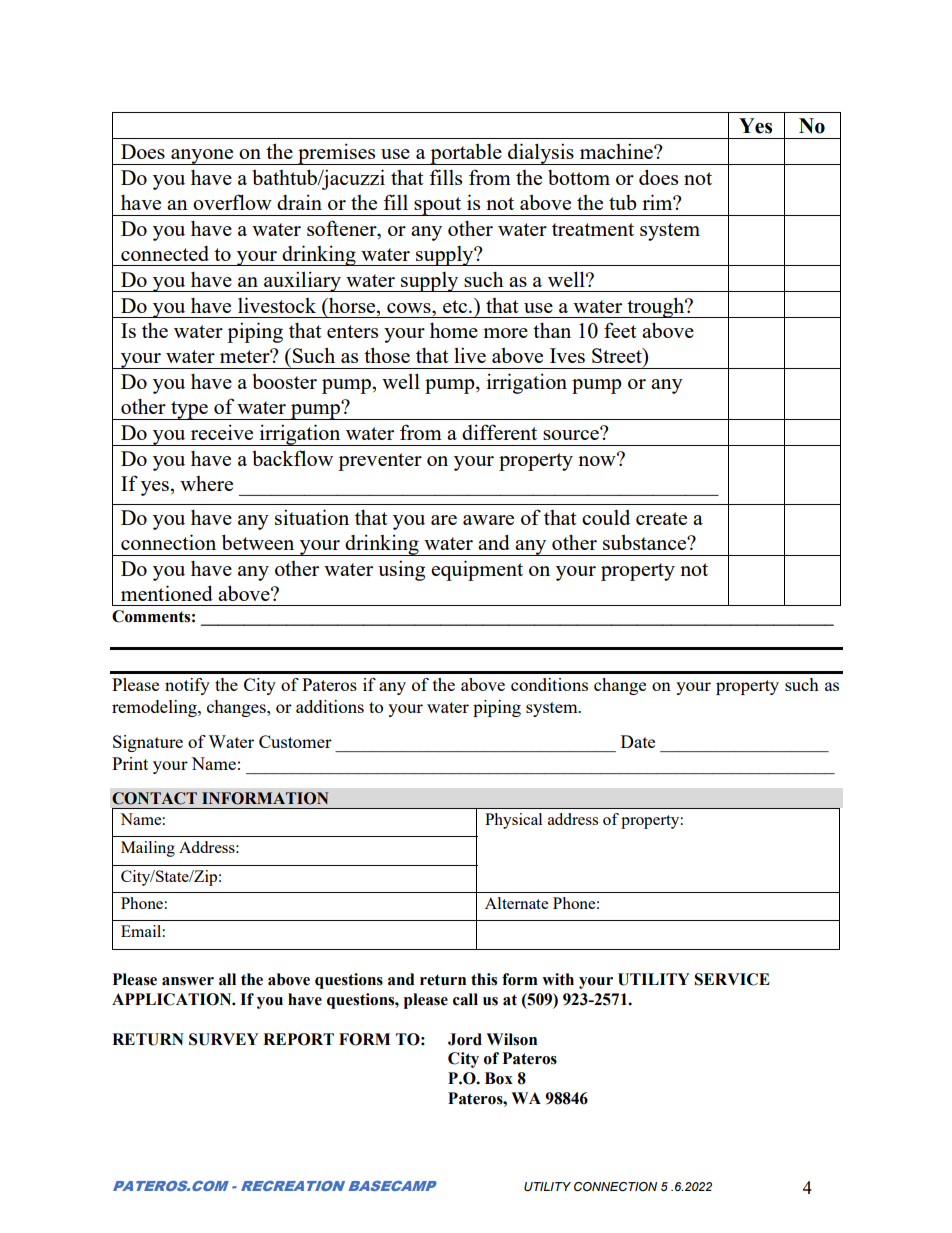 The height and width of the screenshot is (1233, 952). What do you see at coordinates (617, 151) in the screenshot?
I see `machine` at bounding box center [617, 151].
